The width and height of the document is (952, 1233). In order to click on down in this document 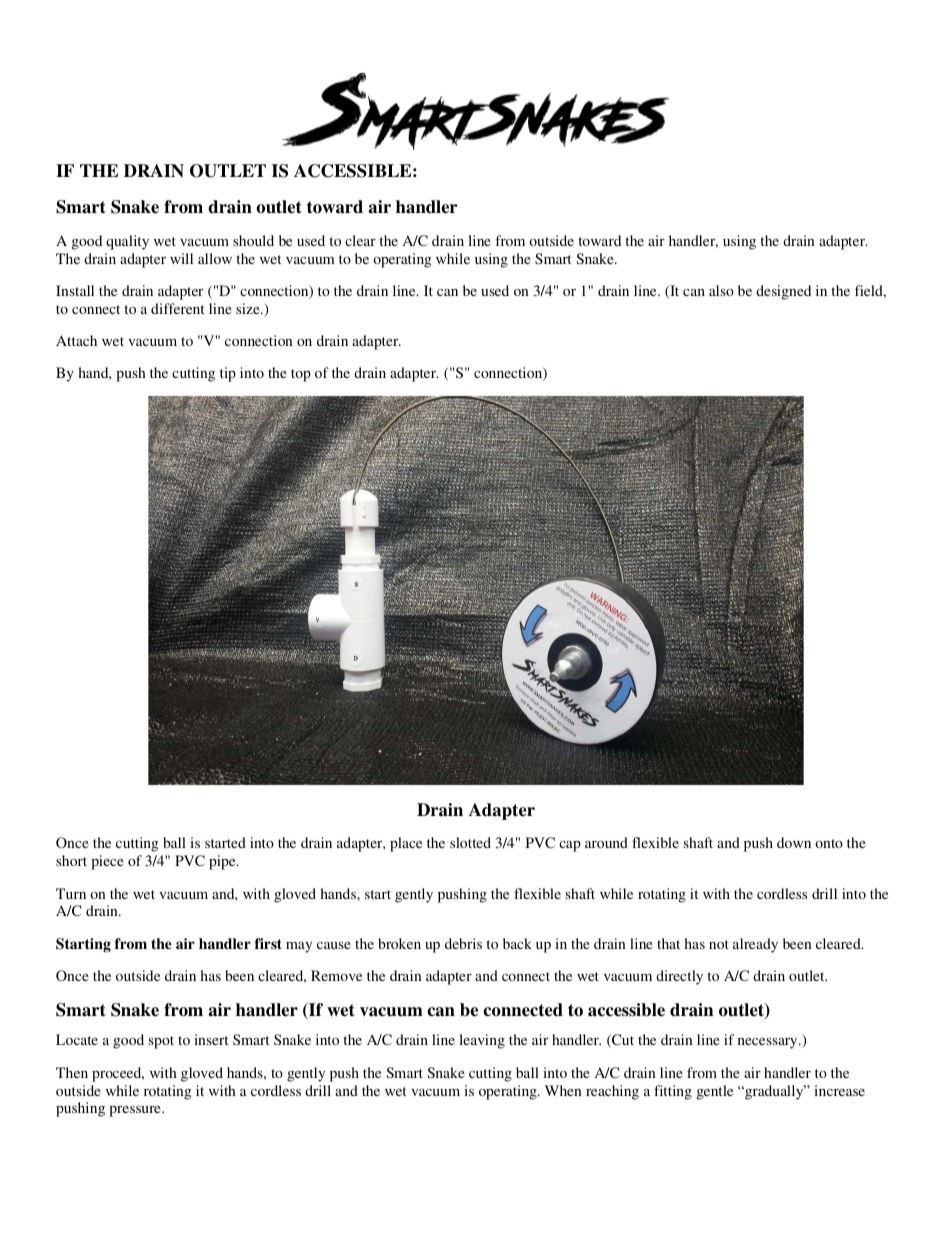, I will do `click(794, 842)`.
